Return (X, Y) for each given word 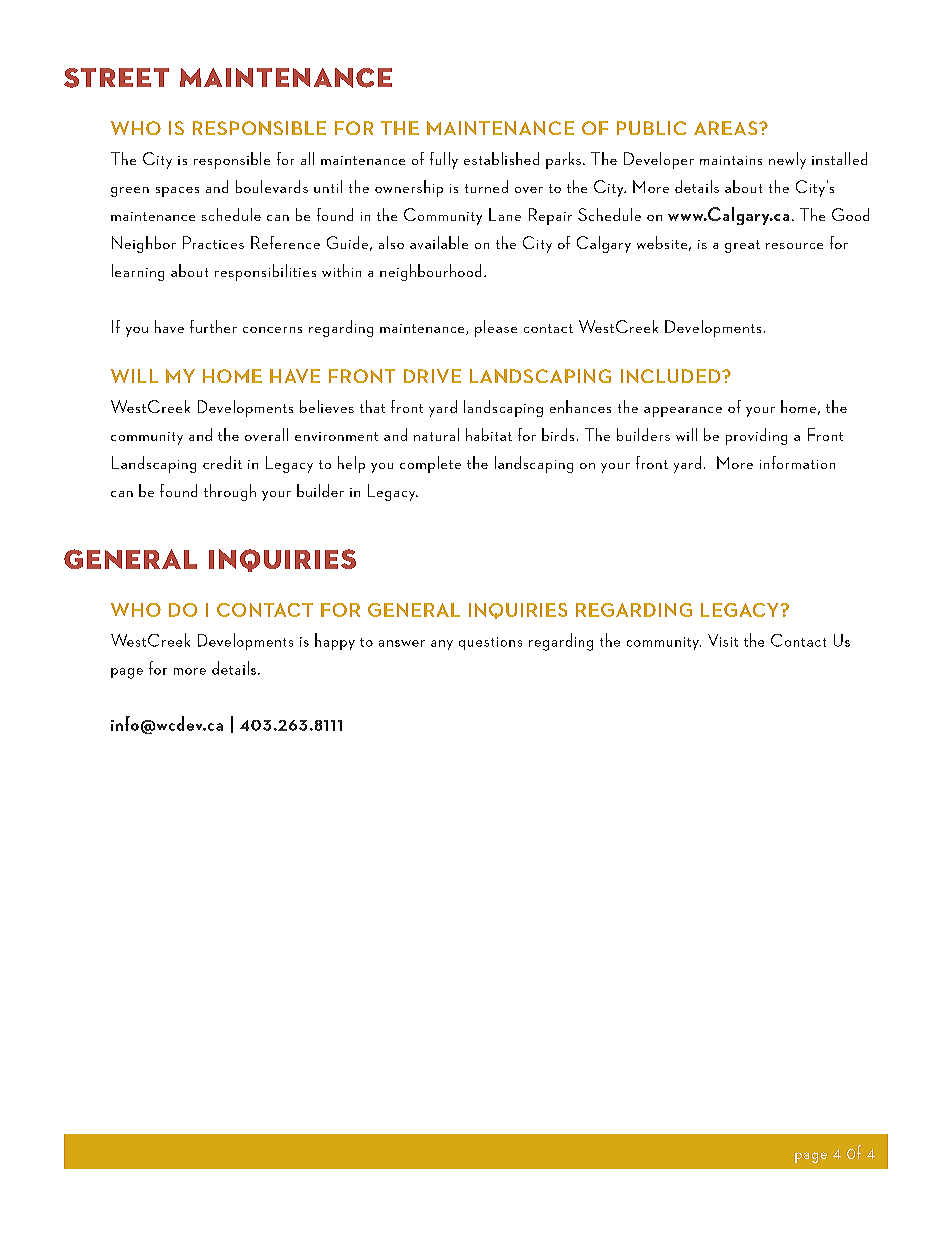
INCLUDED (672, 376)
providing (756, 436)
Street (116, 78)
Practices (213, 242)
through (230, 492)
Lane (505, 214)
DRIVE (432, 376)
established (501, 158)
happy (335, 641)
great (742, 246)
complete (430, 464)
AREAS (727, 128)
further (213, 326)
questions (490, 643)
